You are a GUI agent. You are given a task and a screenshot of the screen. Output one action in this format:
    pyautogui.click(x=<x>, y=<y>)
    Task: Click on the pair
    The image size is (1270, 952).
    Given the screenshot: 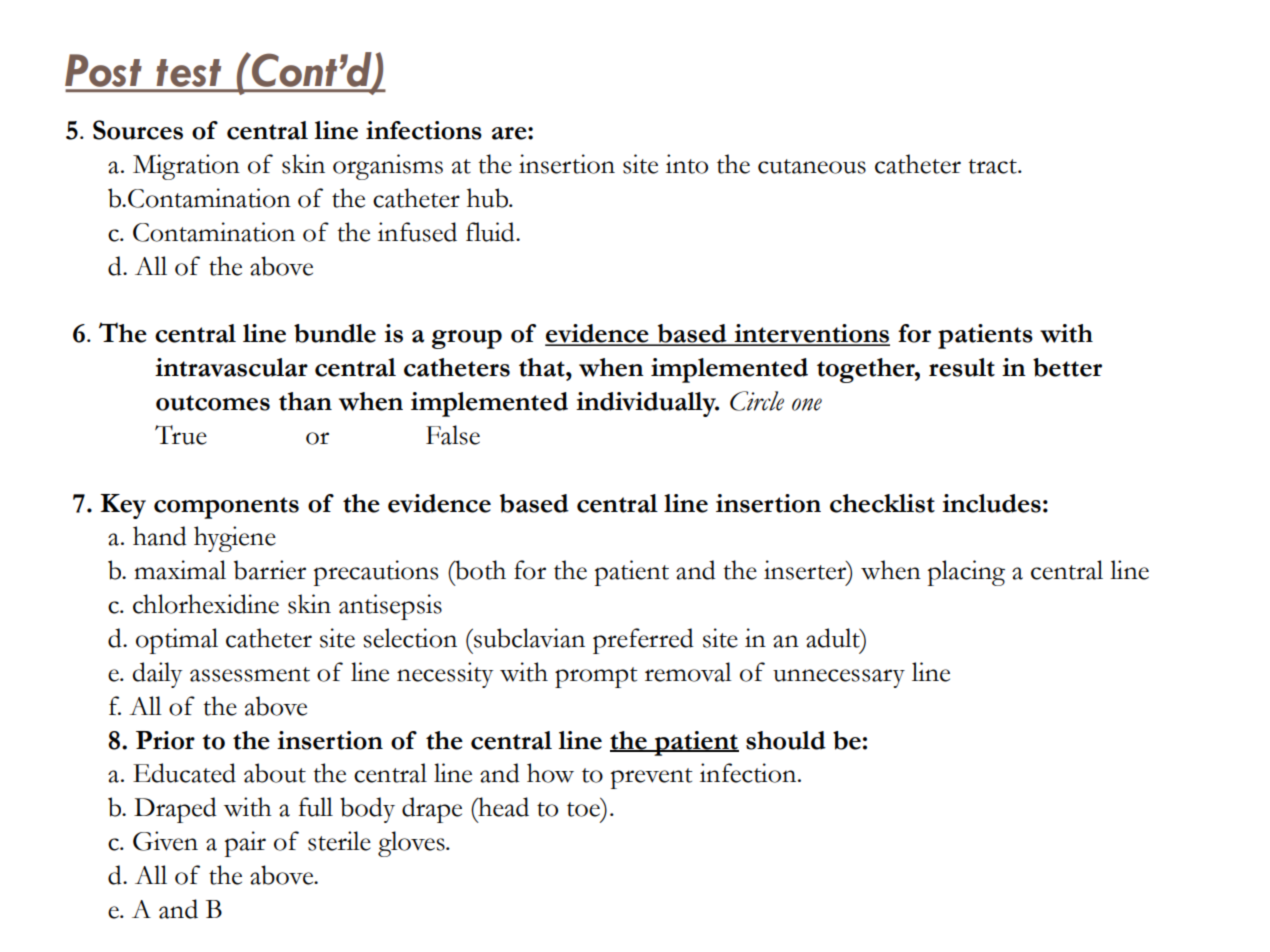 What is the action you would take?
    pyautogui.click(x=245, y=844)
